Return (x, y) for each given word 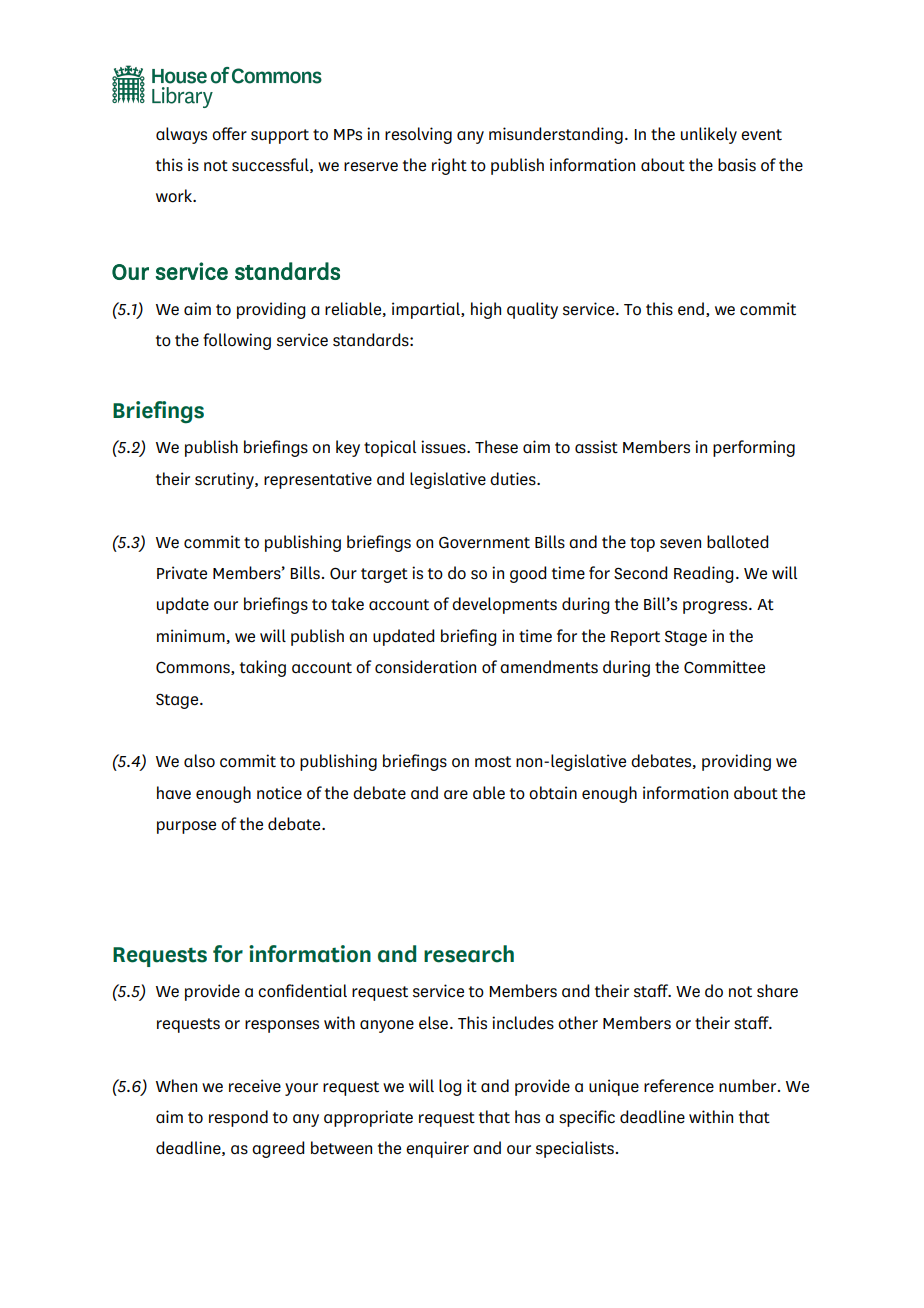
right (449, 166)
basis (737, 165)
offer (229, 134)
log (450, 1087)
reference (679, 1086)
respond (238, 1118)
